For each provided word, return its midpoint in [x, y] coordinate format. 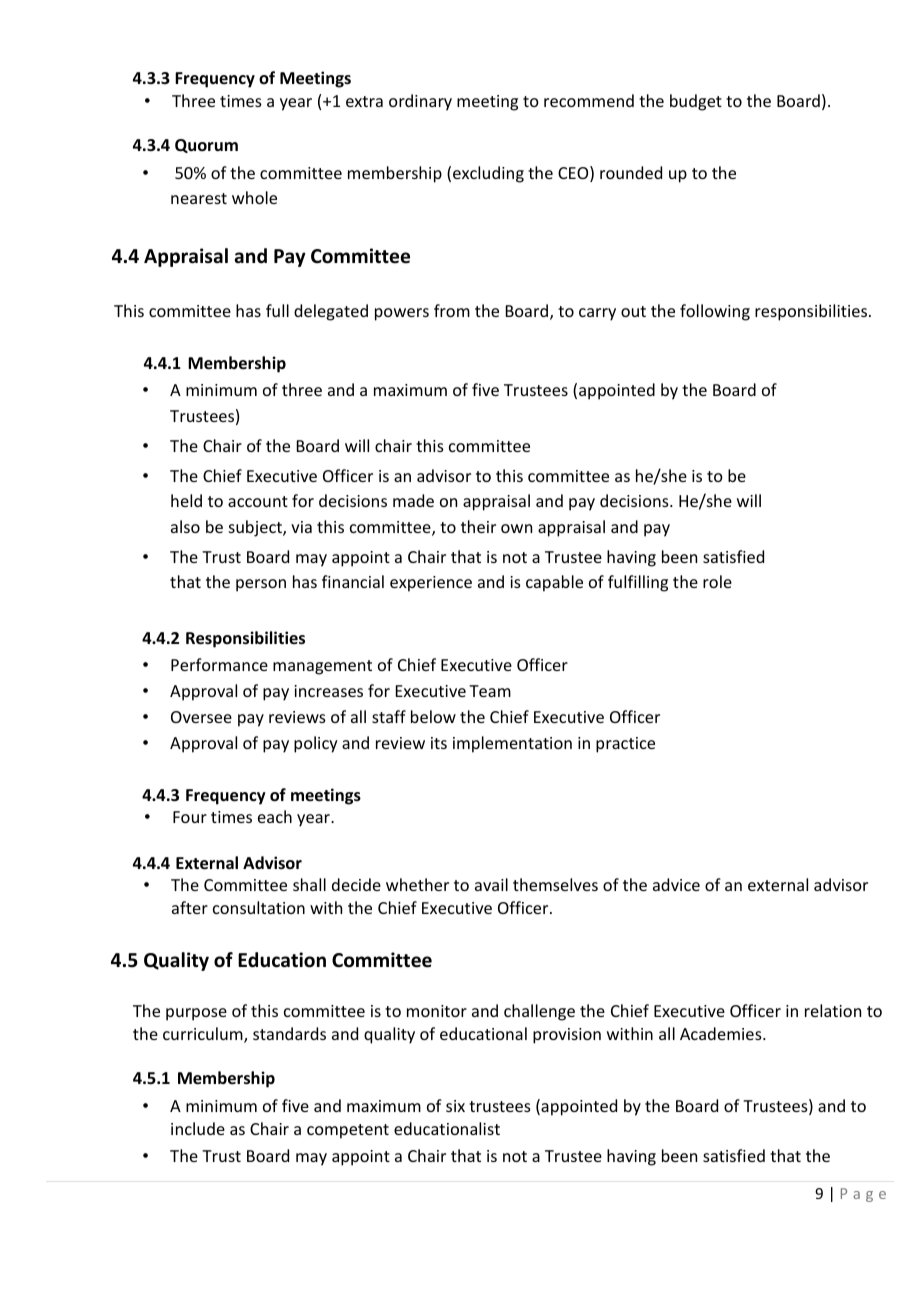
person [261, 585]
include [198, 1128]
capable [554, 583]
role [717, 581]
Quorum [206, 146]
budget [696, 102]
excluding [488, 174]
